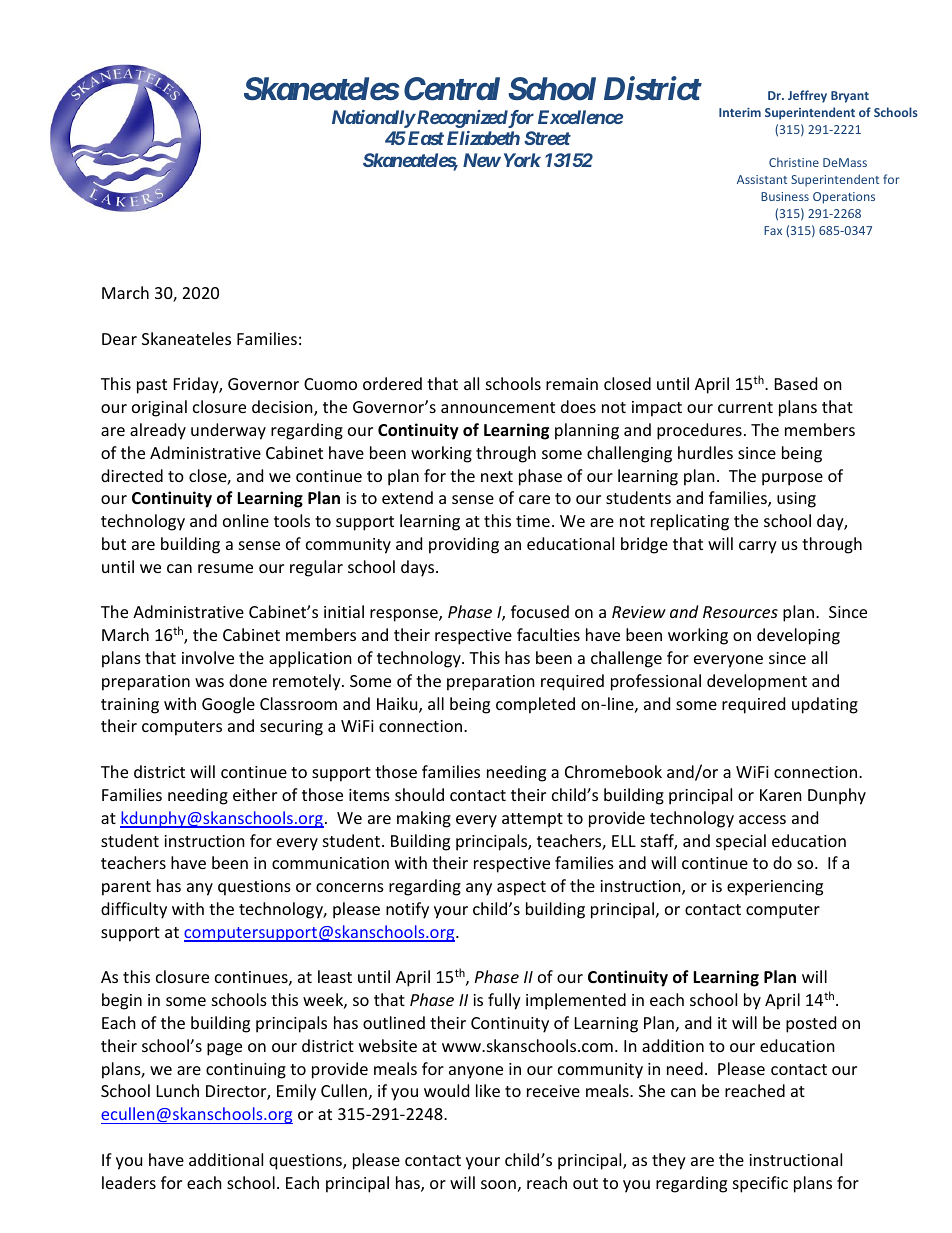 This document has height=1233, width=952. What do you see at coordinates (452, 89) in the document?
I see `Central` at bounding box center [452, 89].
